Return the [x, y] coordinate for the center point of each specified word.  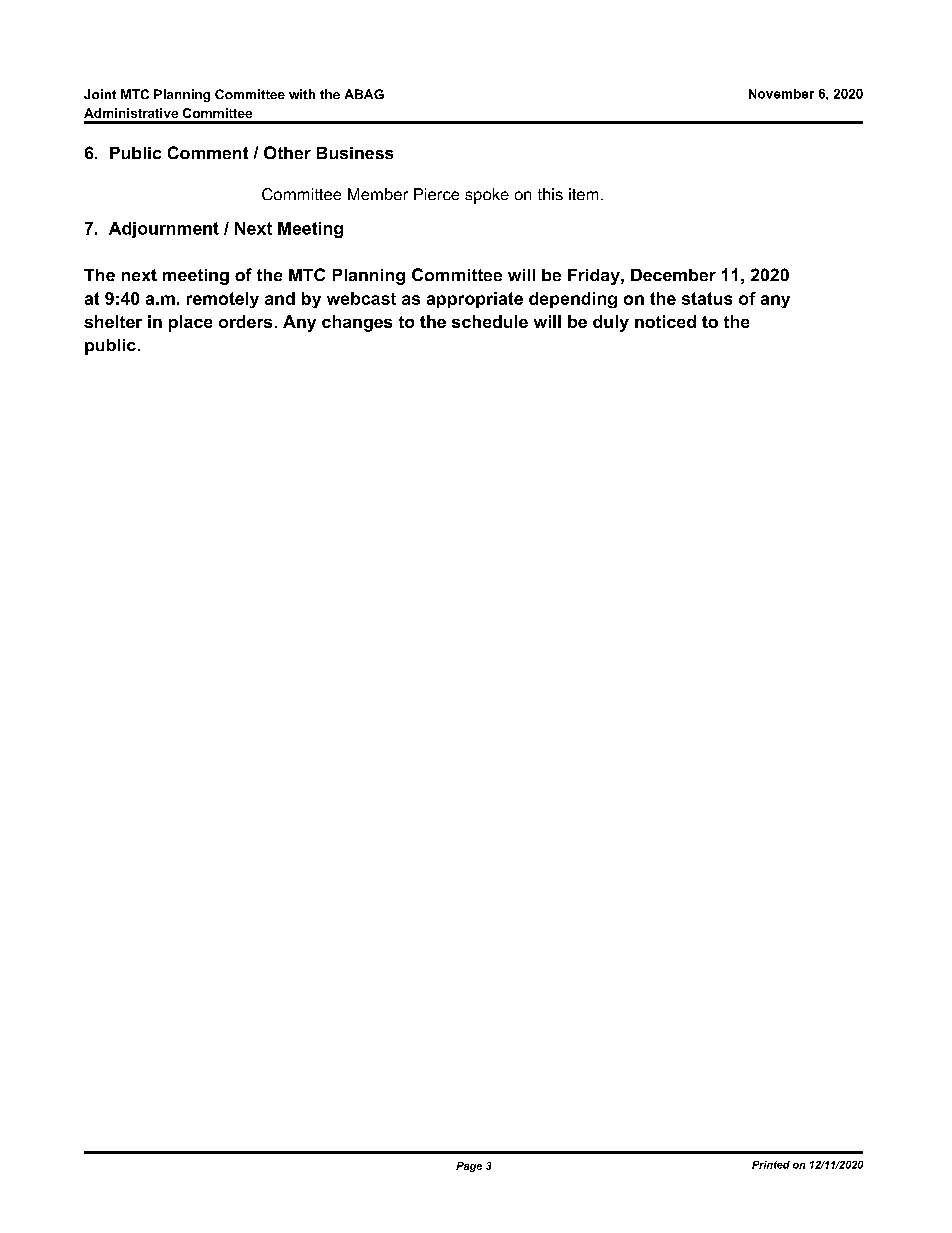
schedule [490, 321]
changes [357, 323]
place [190, 323]
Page [469, 1167]
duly [611, 323]
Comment [208, 152]
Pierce [436, 194]
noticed [665, 321]
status [707, 298]
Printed [771, 1165]
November [781, 94]
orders [245, 321]
